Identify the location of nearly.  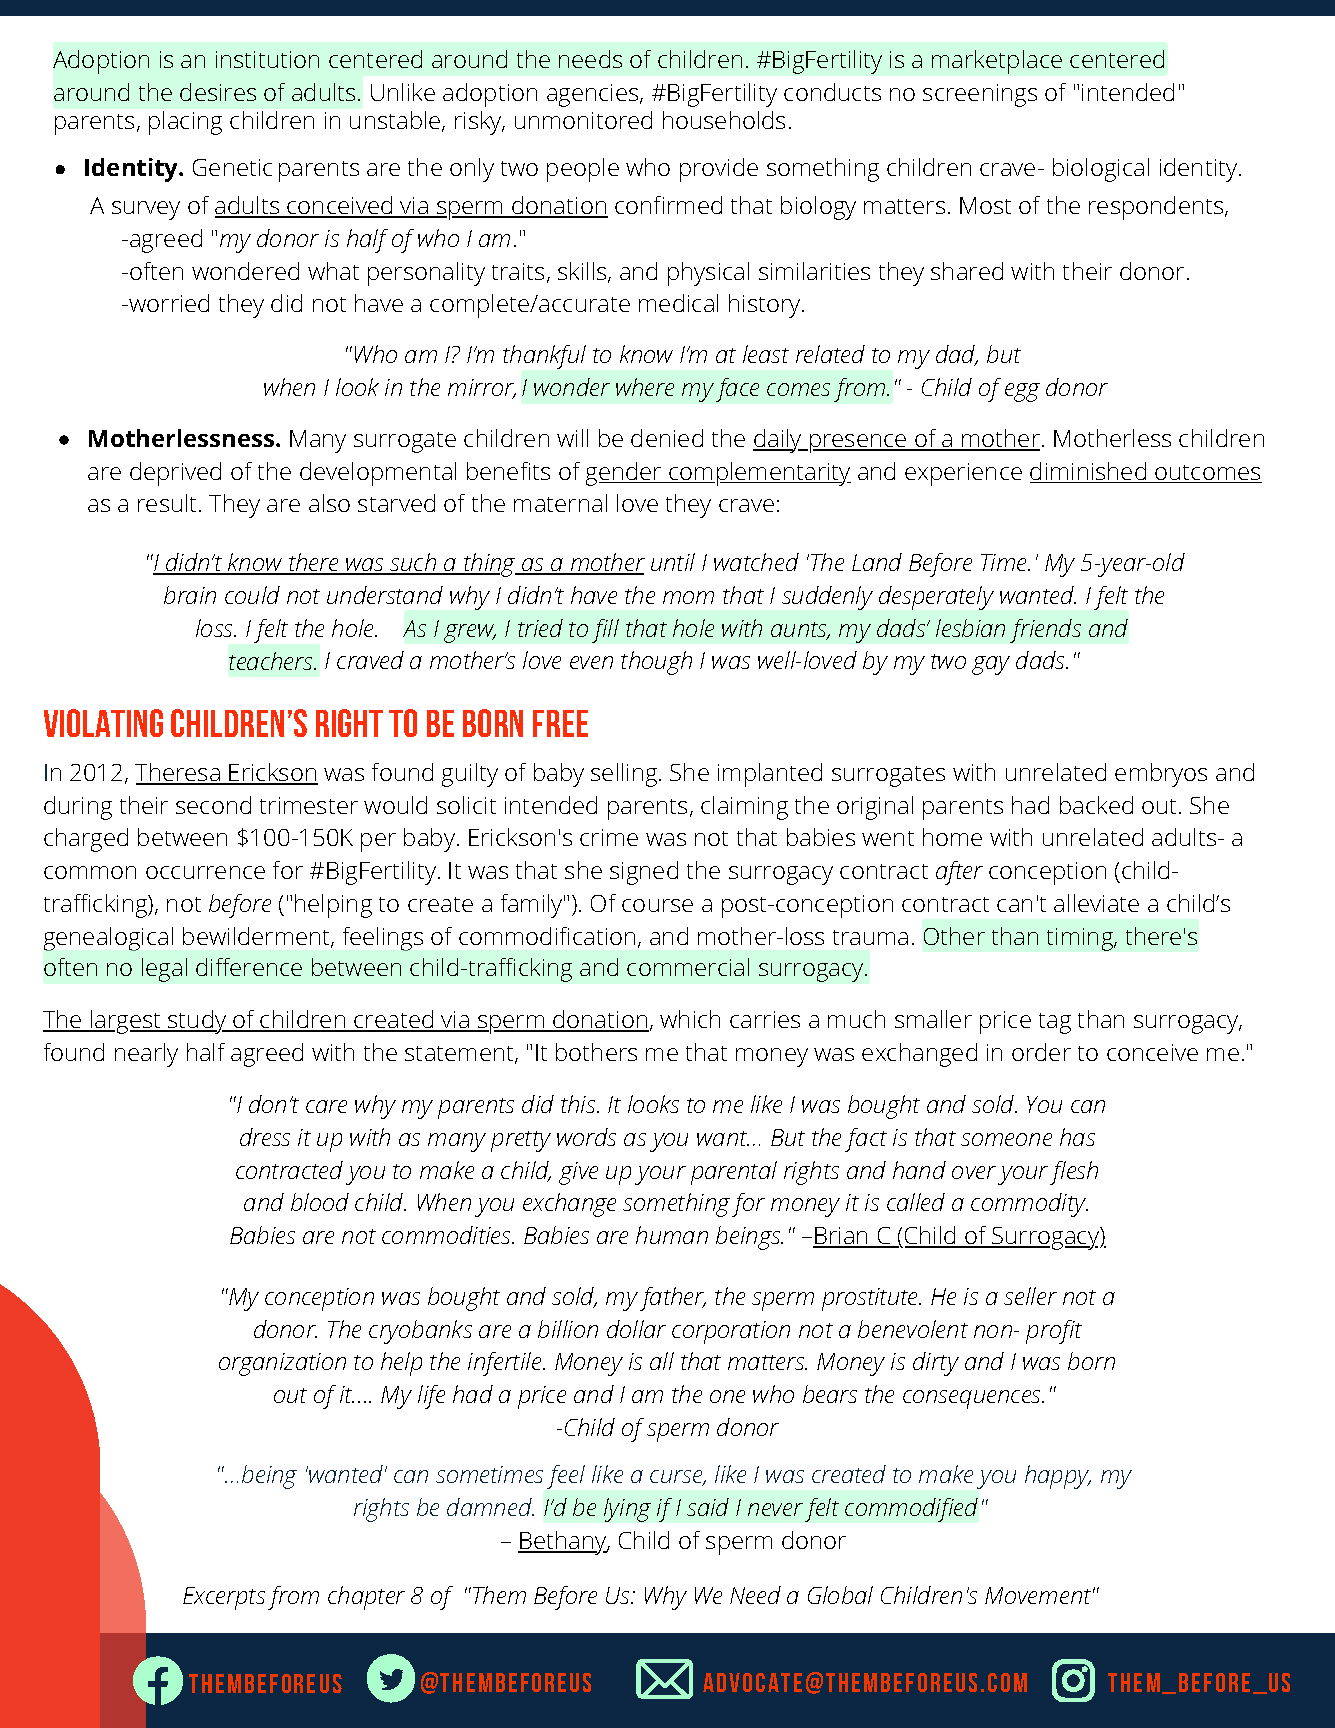
(146, 1055).
